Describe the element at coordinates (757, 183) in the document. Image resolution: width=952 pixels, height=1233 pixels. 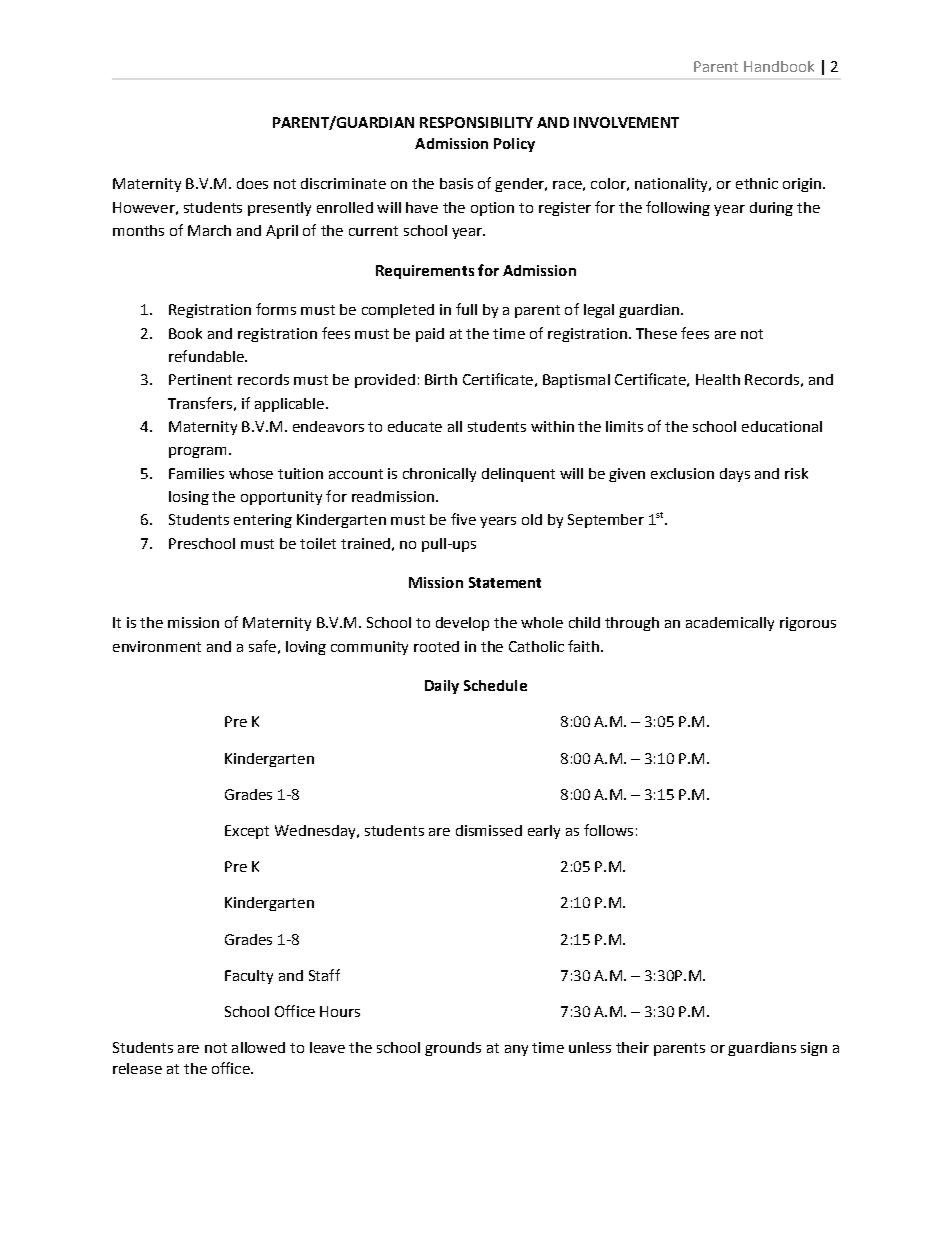
I see `ethnic` at that location.
